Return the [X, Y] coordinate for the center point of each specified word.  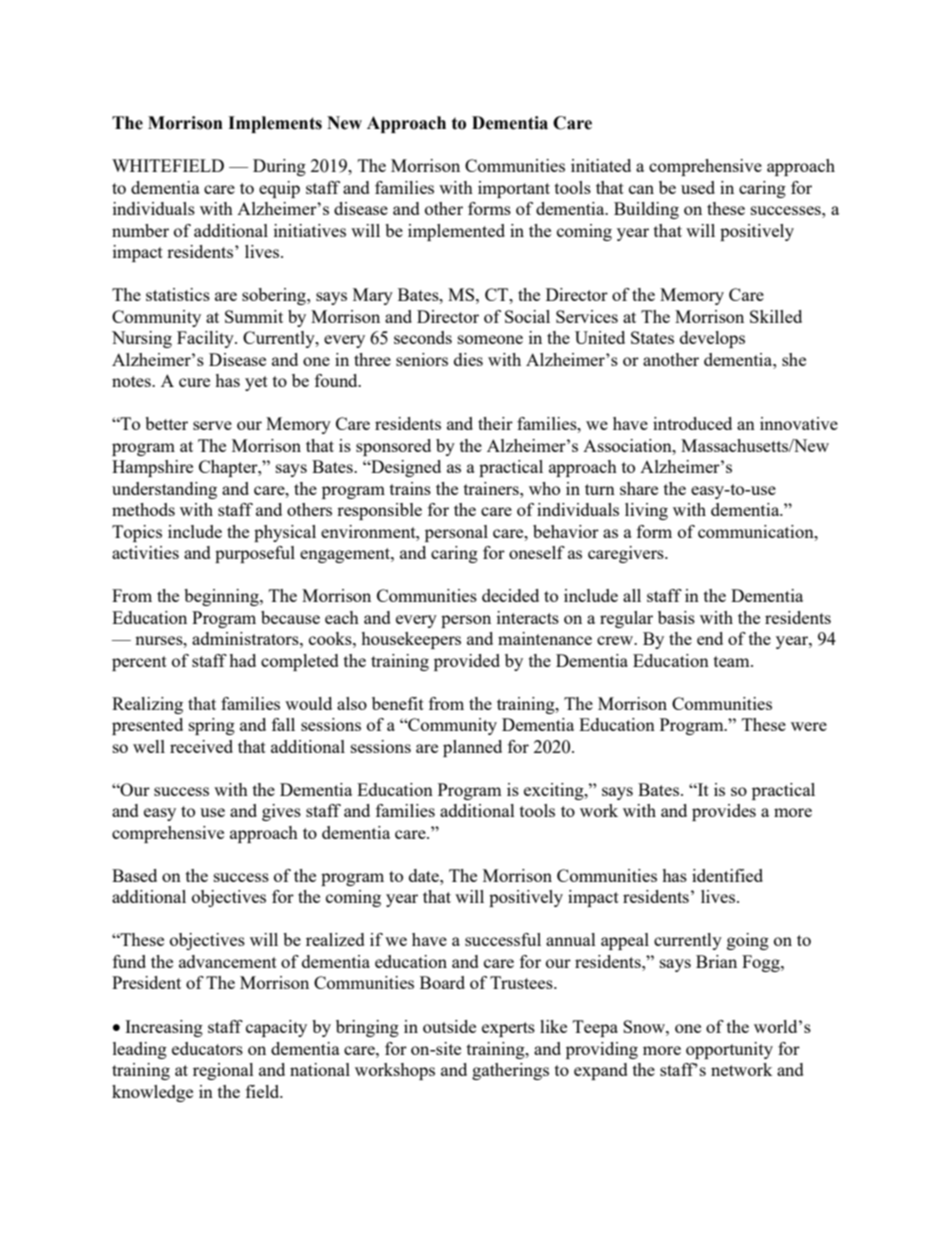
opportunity [729, 1050]
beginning [222, 597]
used [698, 187]
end [710, 638]
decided [510, 595]
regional [223, 1071]
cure [194, 382]
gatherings [510, 1071]
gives [281, 812]
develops [712, 339]
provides [724, 812]
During [279, 167]
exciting [555, 791]
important [514, 189]
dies [468, 359]
